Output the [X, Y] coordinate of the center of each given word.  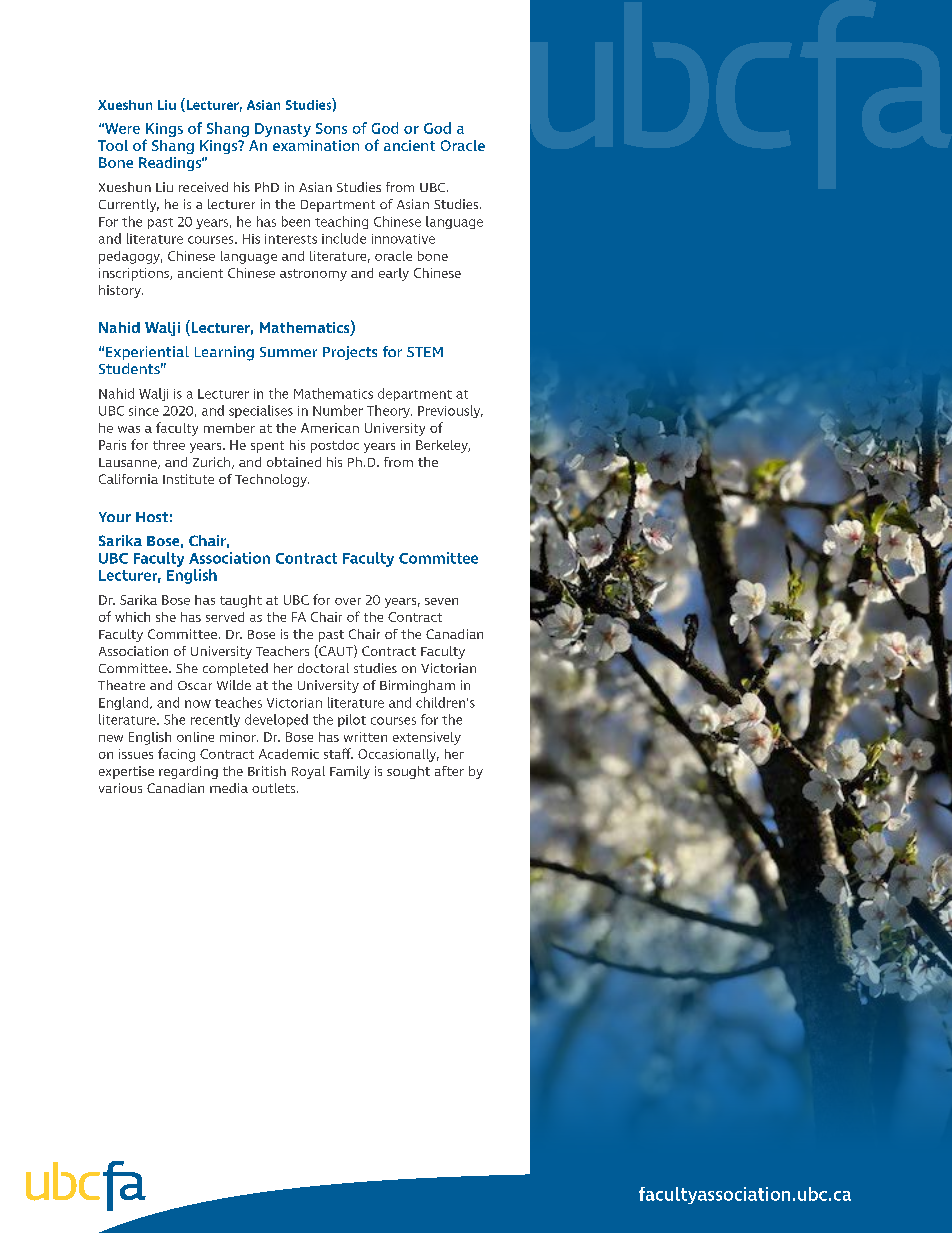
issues [136, 754]
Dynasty [283, 130]
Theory [389, 411]
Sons [331, 128]
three [169, 445]
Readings [171, 164]
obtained [294, 462]
